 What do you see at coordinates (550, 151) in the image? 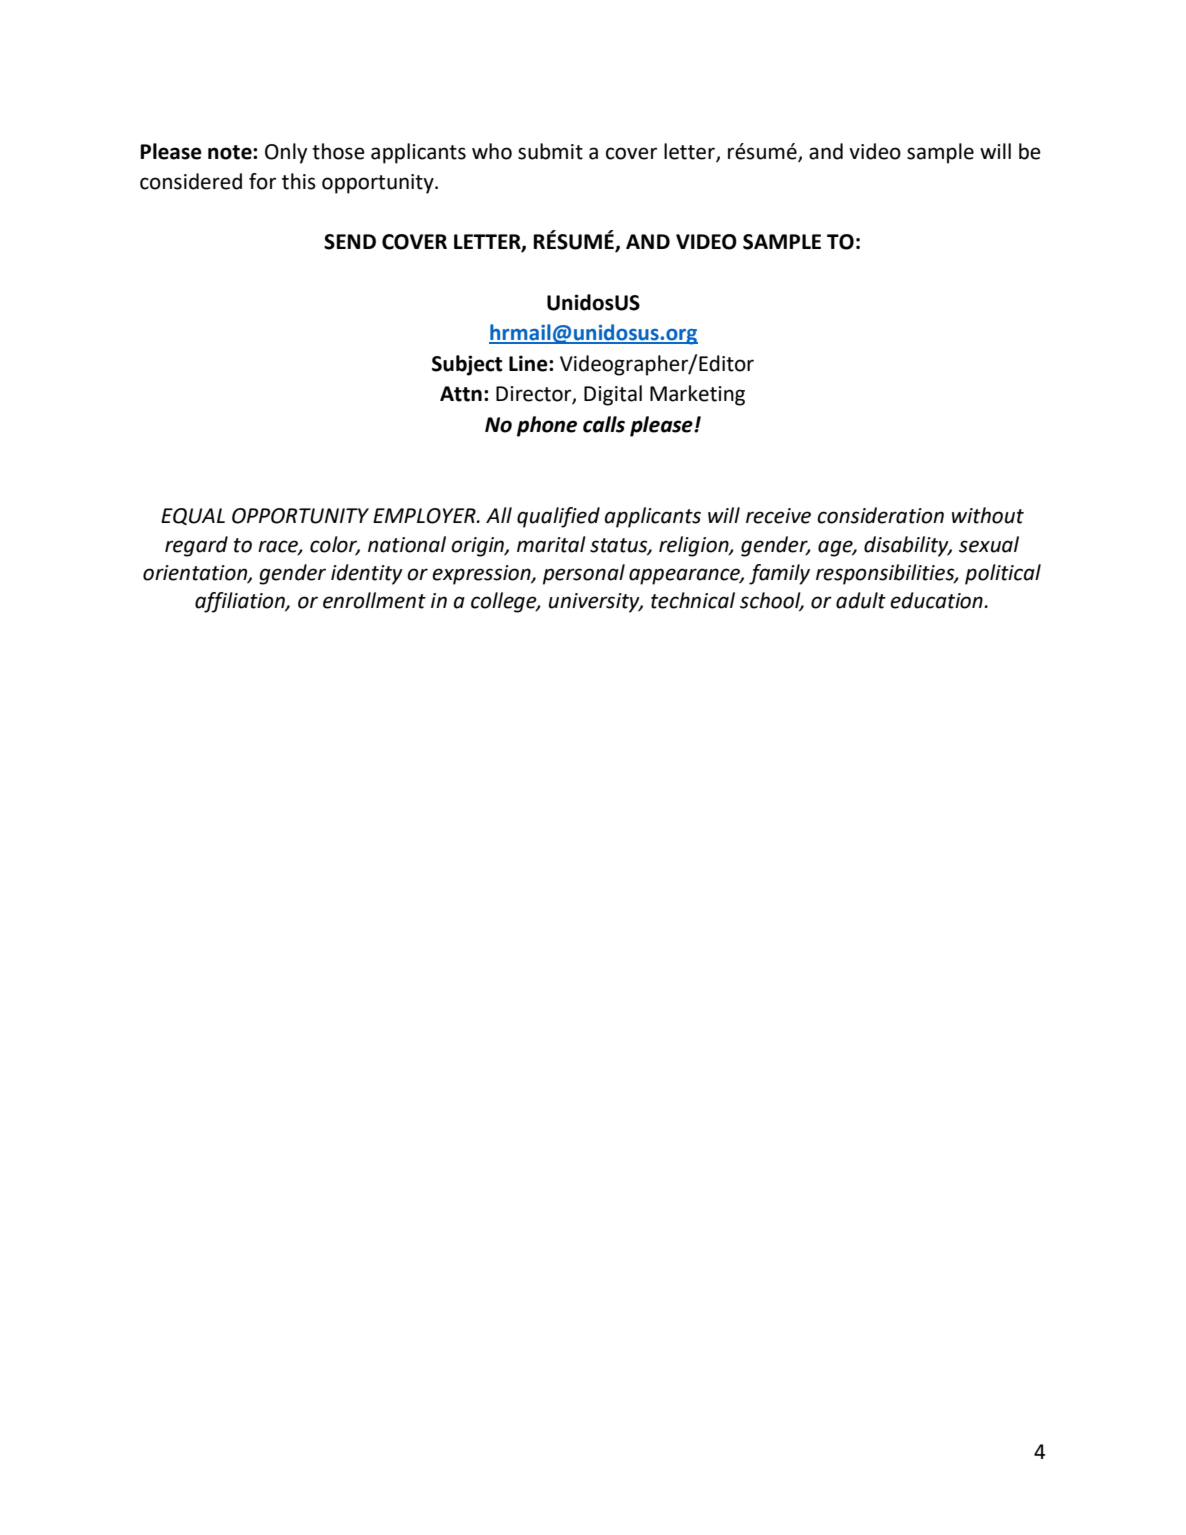
I see `submit` at bounding box center [550, 151].
